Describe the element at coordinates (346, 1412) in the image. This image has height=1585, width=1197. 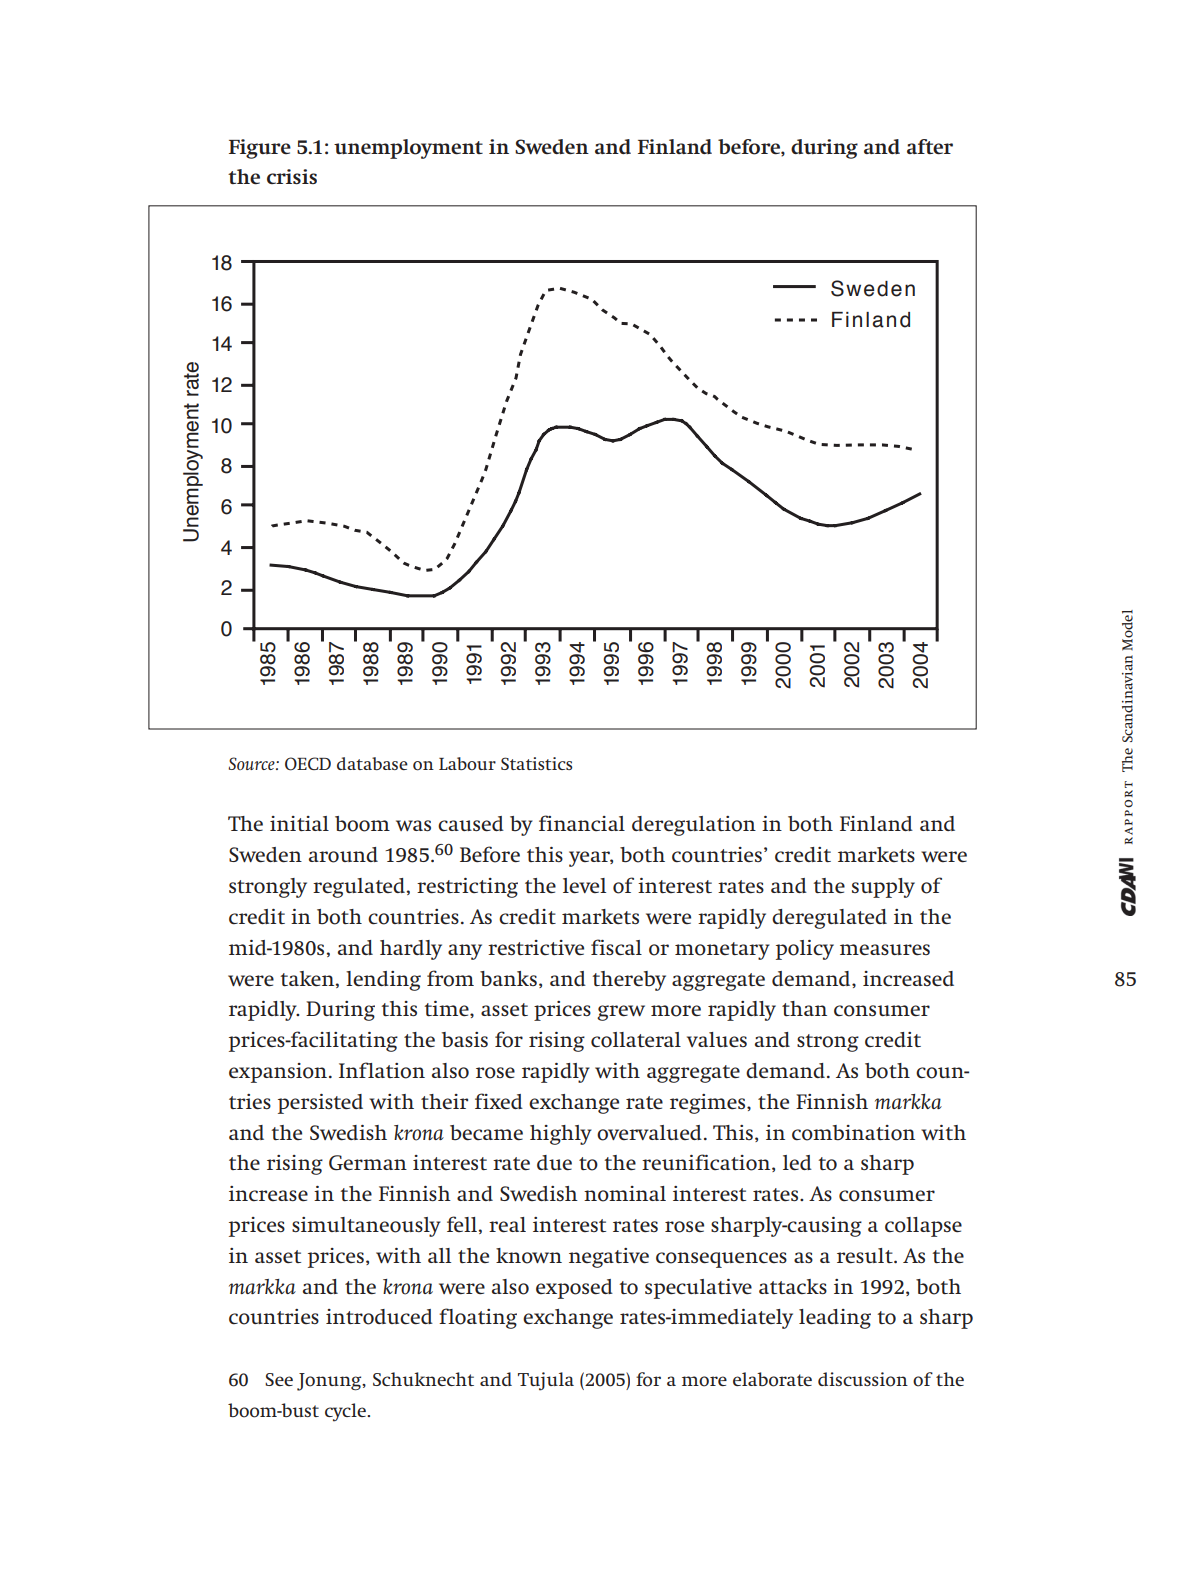
I see `cycle` at that location.
